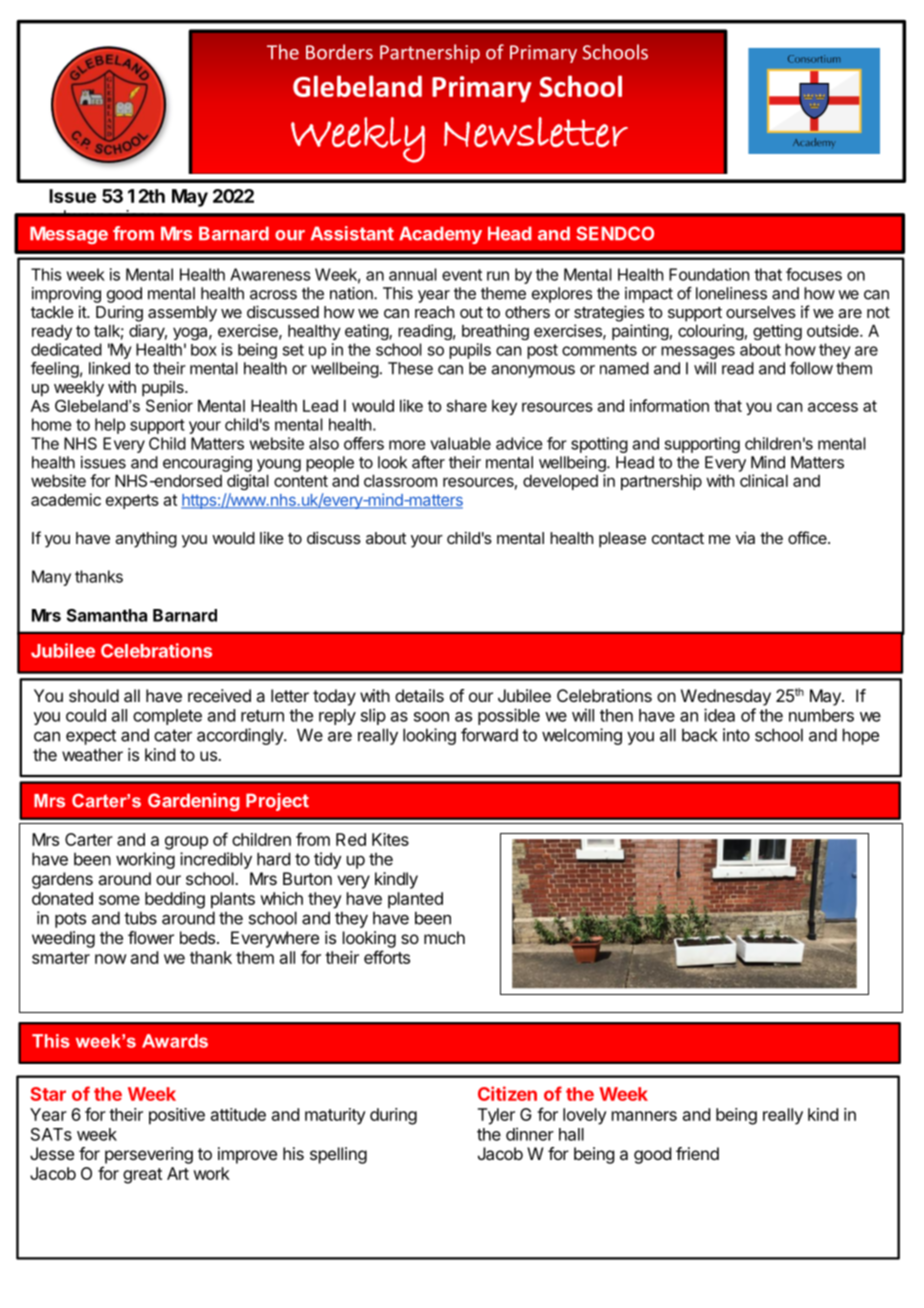  I want to click on Gardening, so click(194, 802).
